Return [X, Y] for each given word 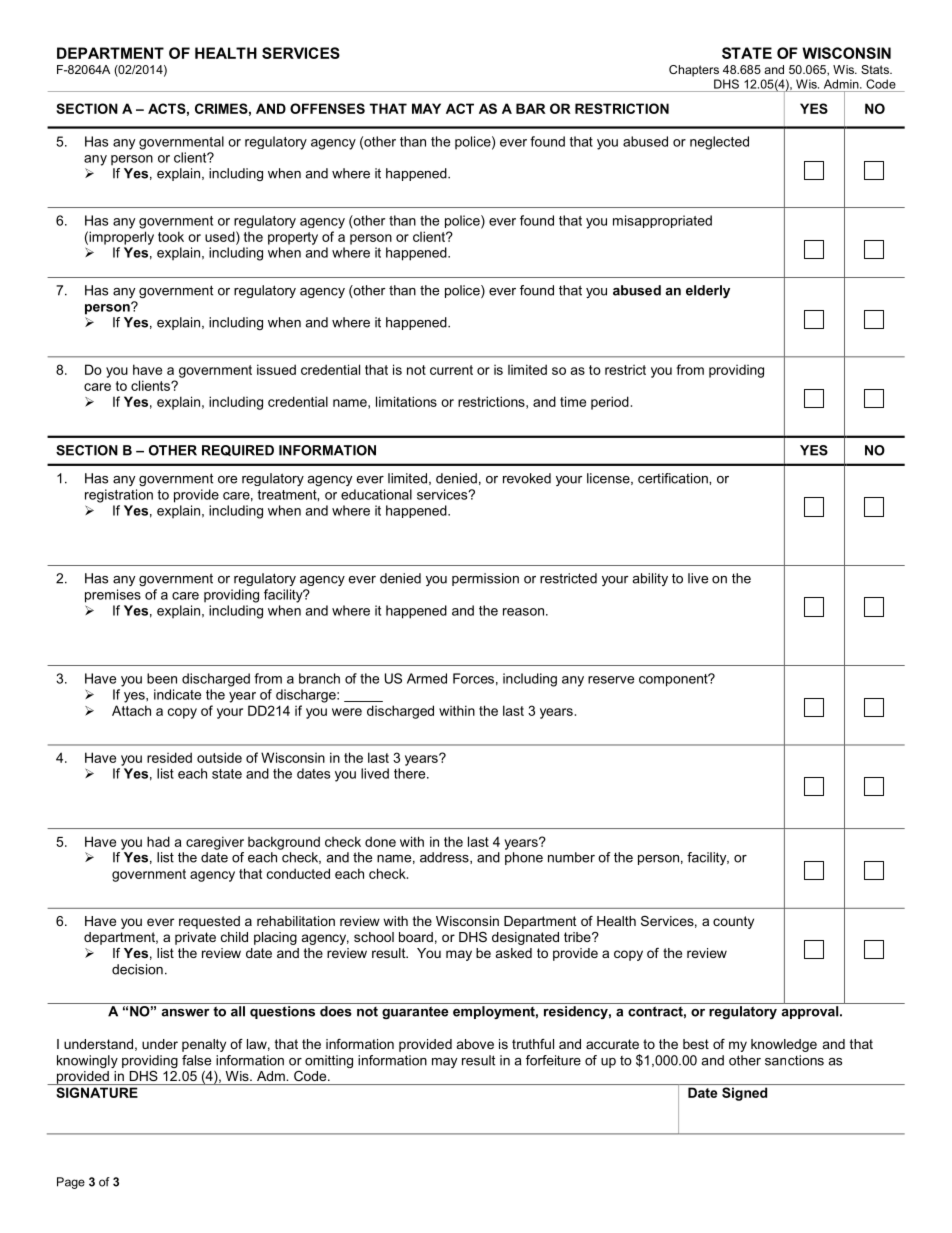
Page [71, 1183]
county [733, 922]
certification [674, 478]
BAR [531, 108]
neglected [719, 143]
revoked [527, 478]
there [411, 773]
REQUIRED [238, 450]
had [158, 841]
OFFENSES [327, 108]
